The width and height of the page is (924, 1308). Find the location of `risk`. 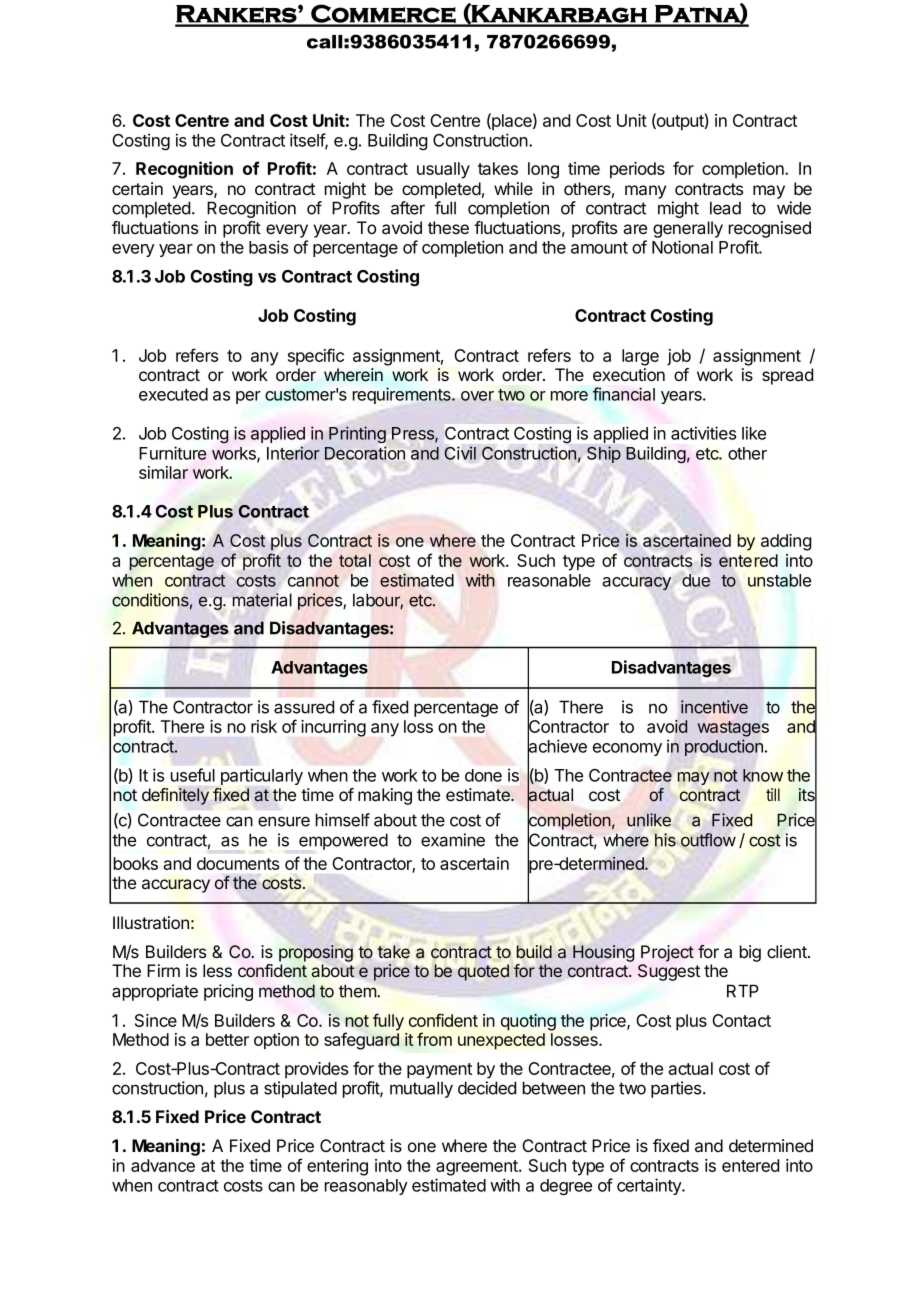

risk is located at coordinates (264, 726).
